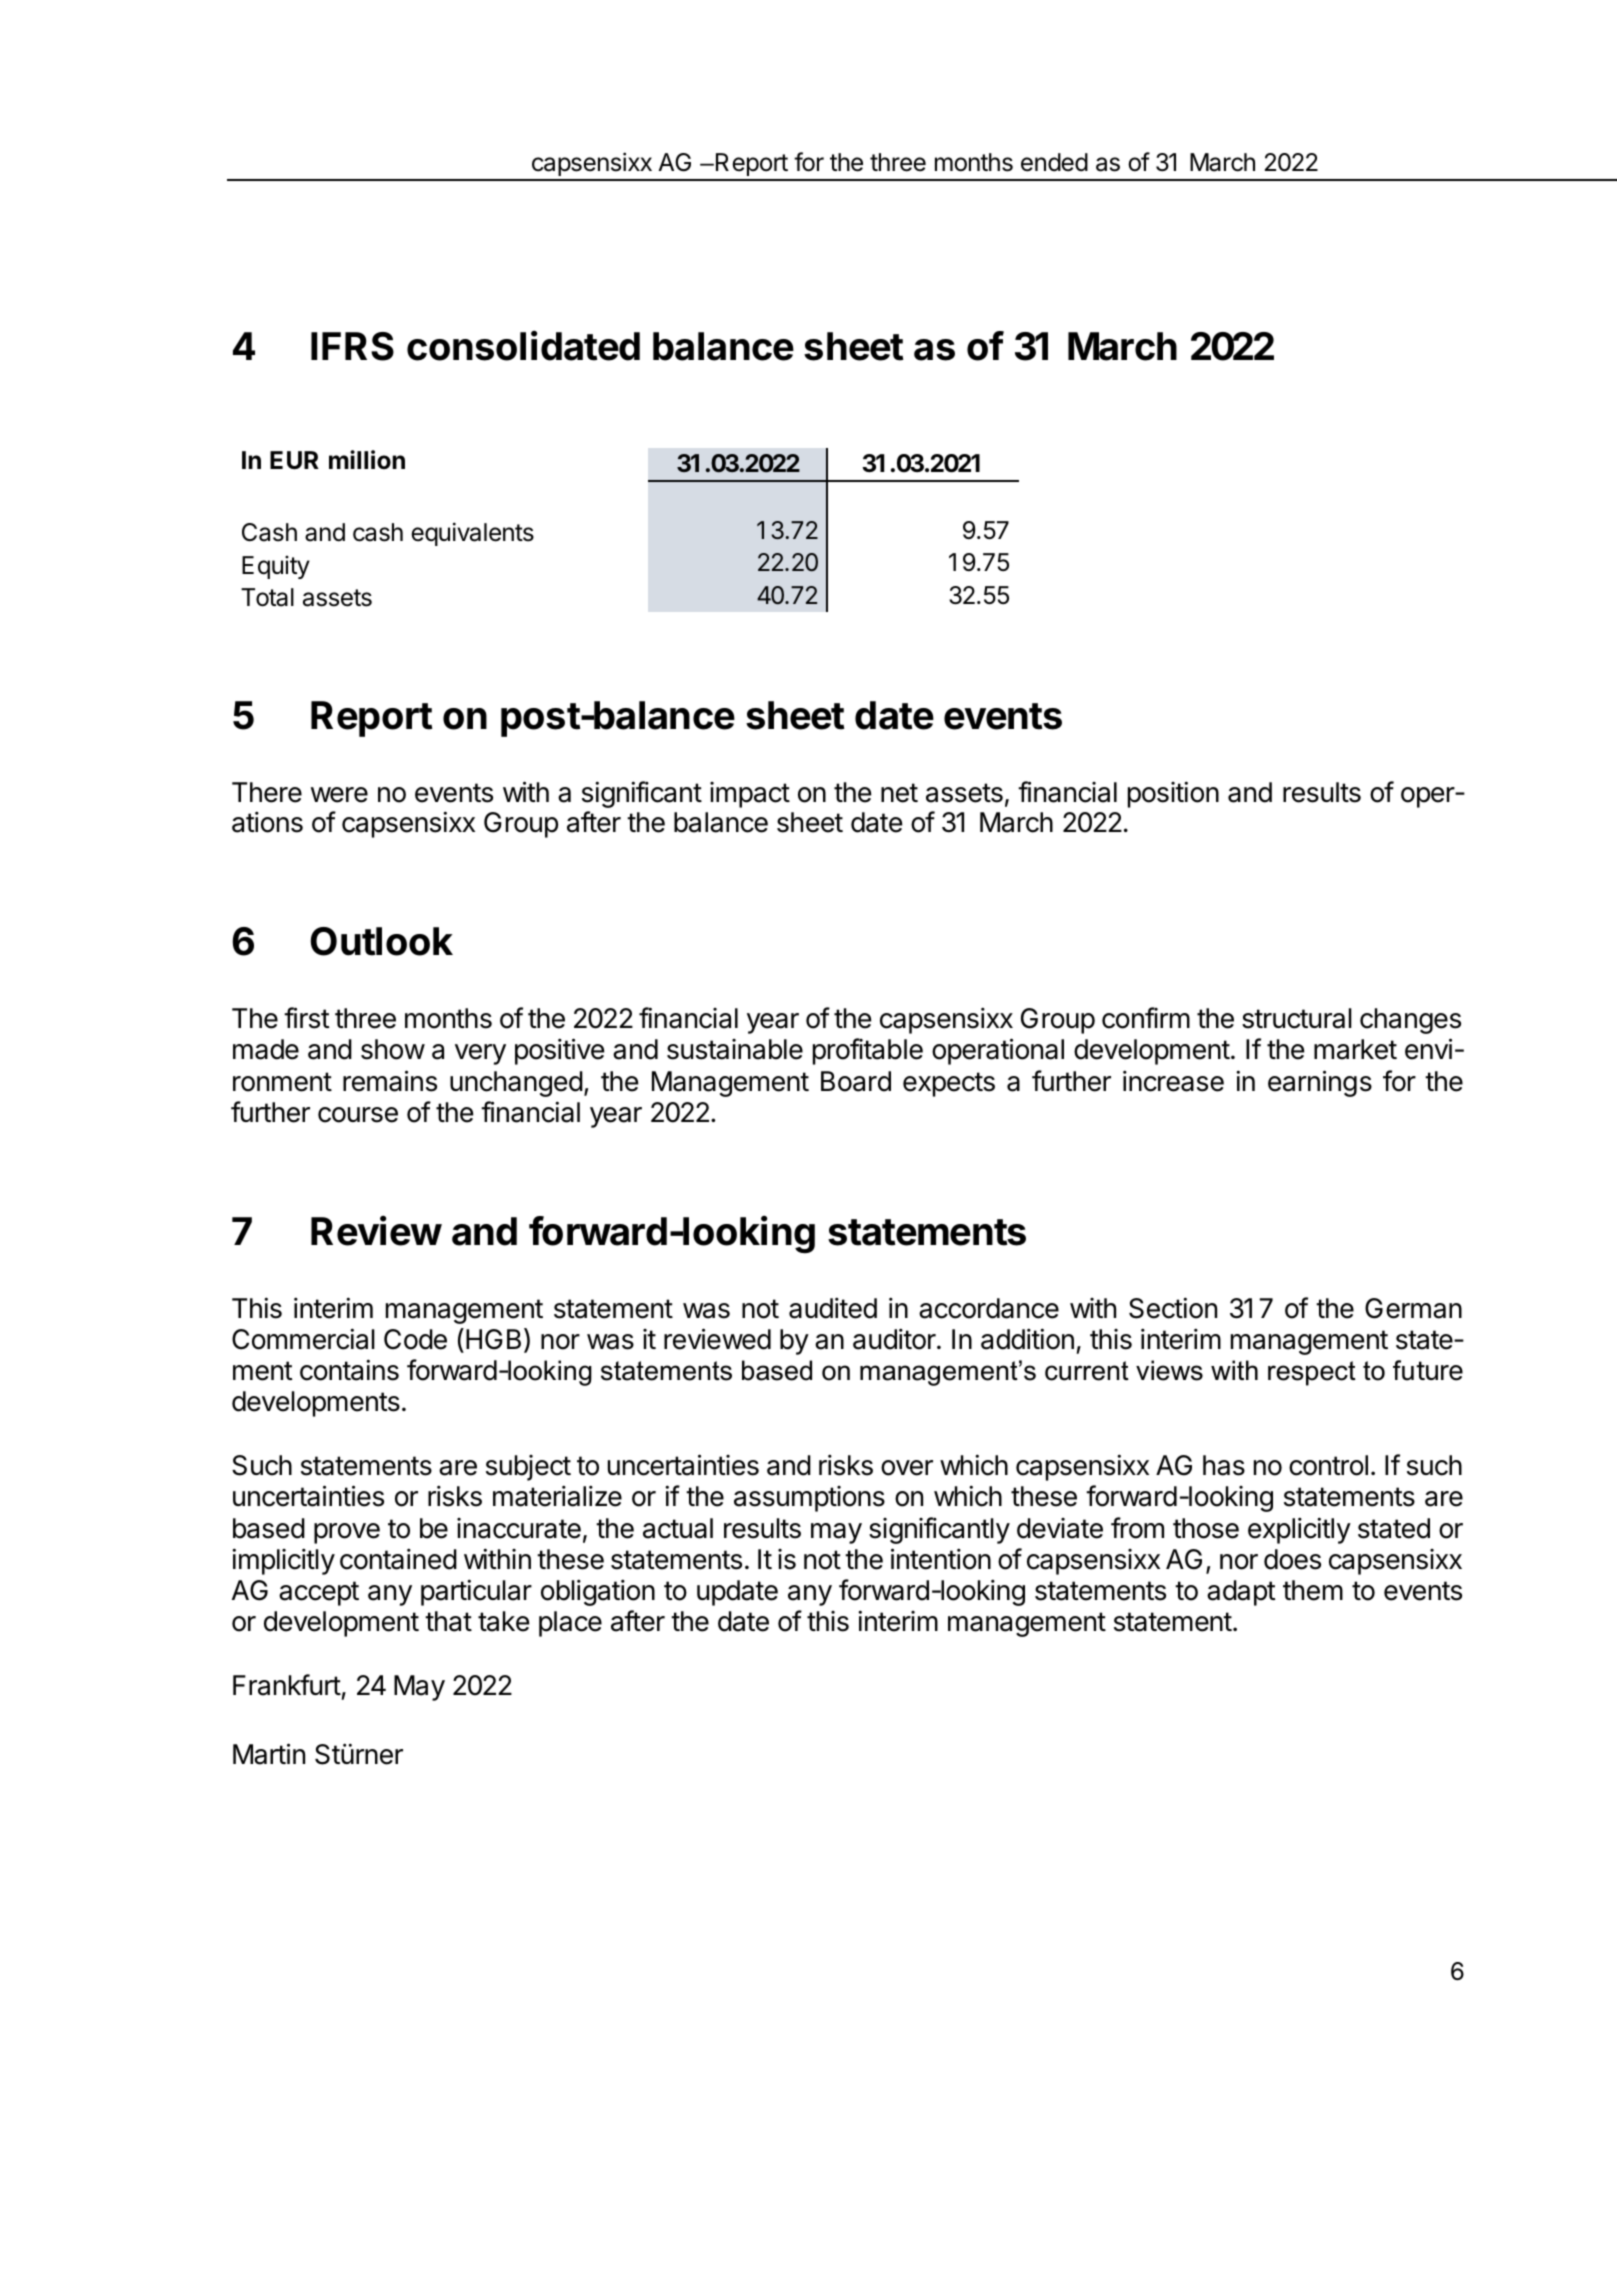 The image size is (1617, 2287). What do you see at coordinates (1297, 1018) in the screenshot?
I see `structural` at bounding box center [1297, 1018].
